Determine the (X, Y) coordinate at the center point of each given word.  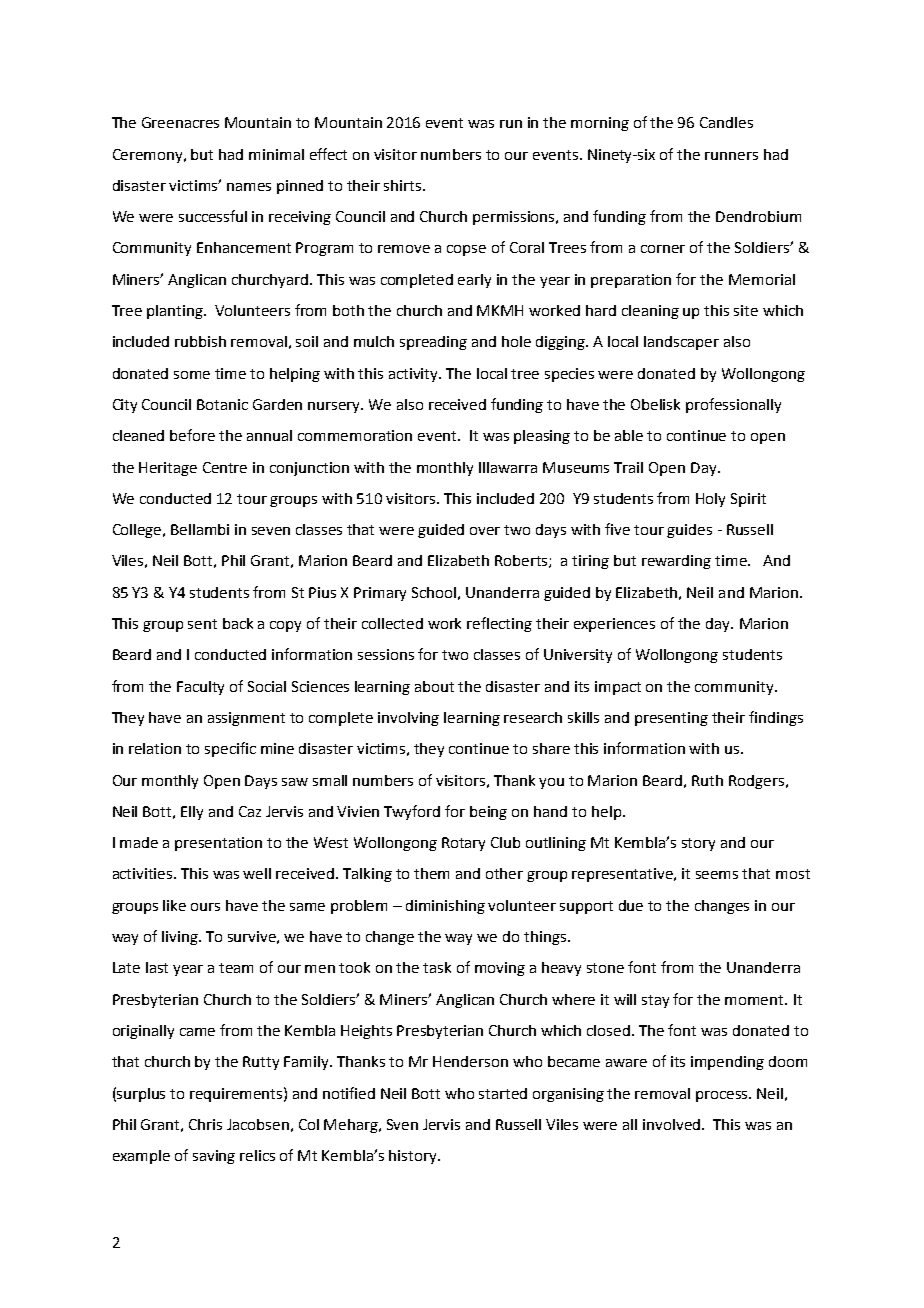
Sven (402, 1124)
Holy (710, 500)
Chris (205, 1124)
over (485, 531)
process (723, 1096)
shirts (404, 185)
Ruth (707, 780)
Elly (192, 813)
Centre (225, 467)
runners (731, 156)
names (249, 187)
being (488, 813)
